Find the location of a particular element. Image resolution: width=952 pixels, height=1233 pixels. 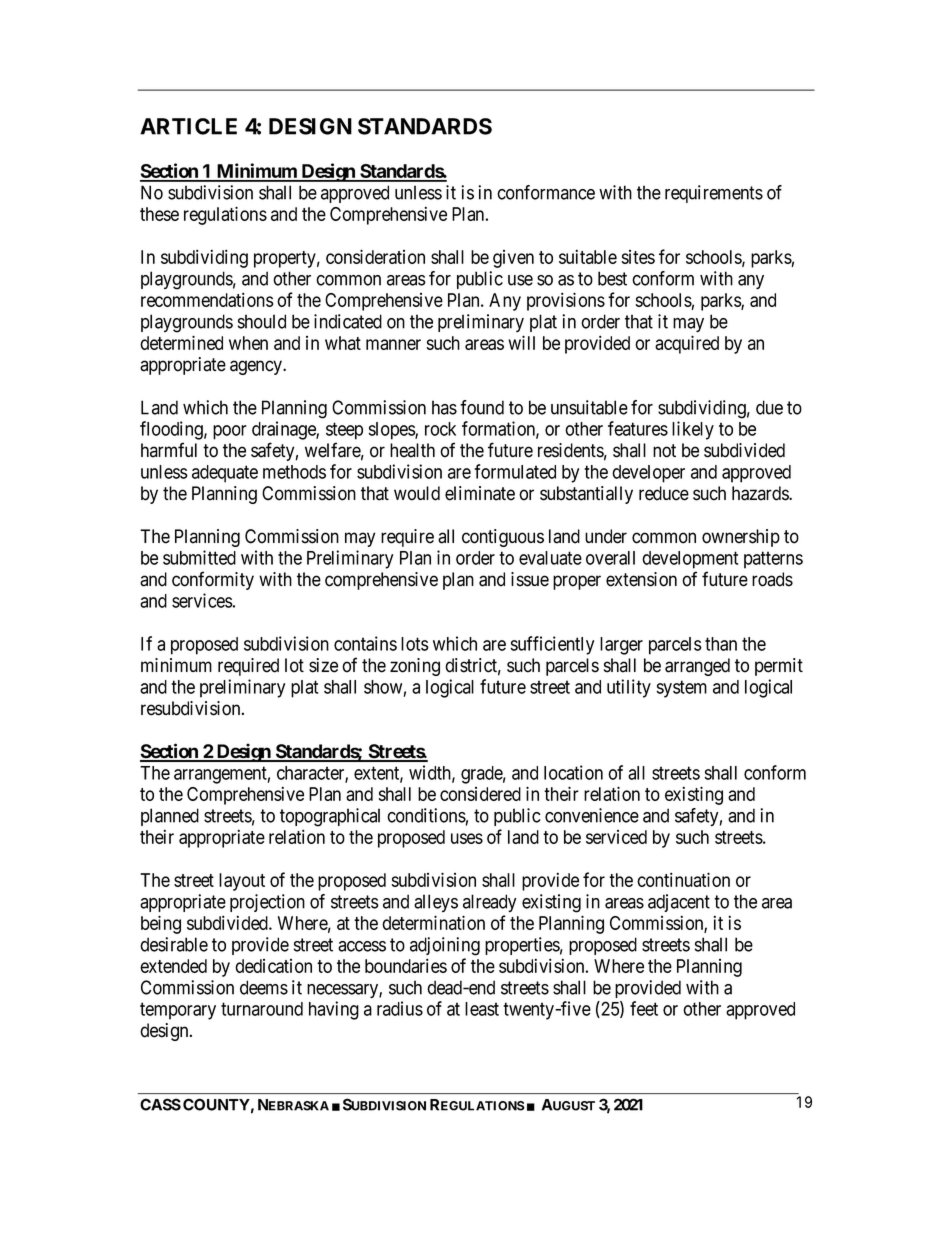

poor is located at coordinates (230, 432).
